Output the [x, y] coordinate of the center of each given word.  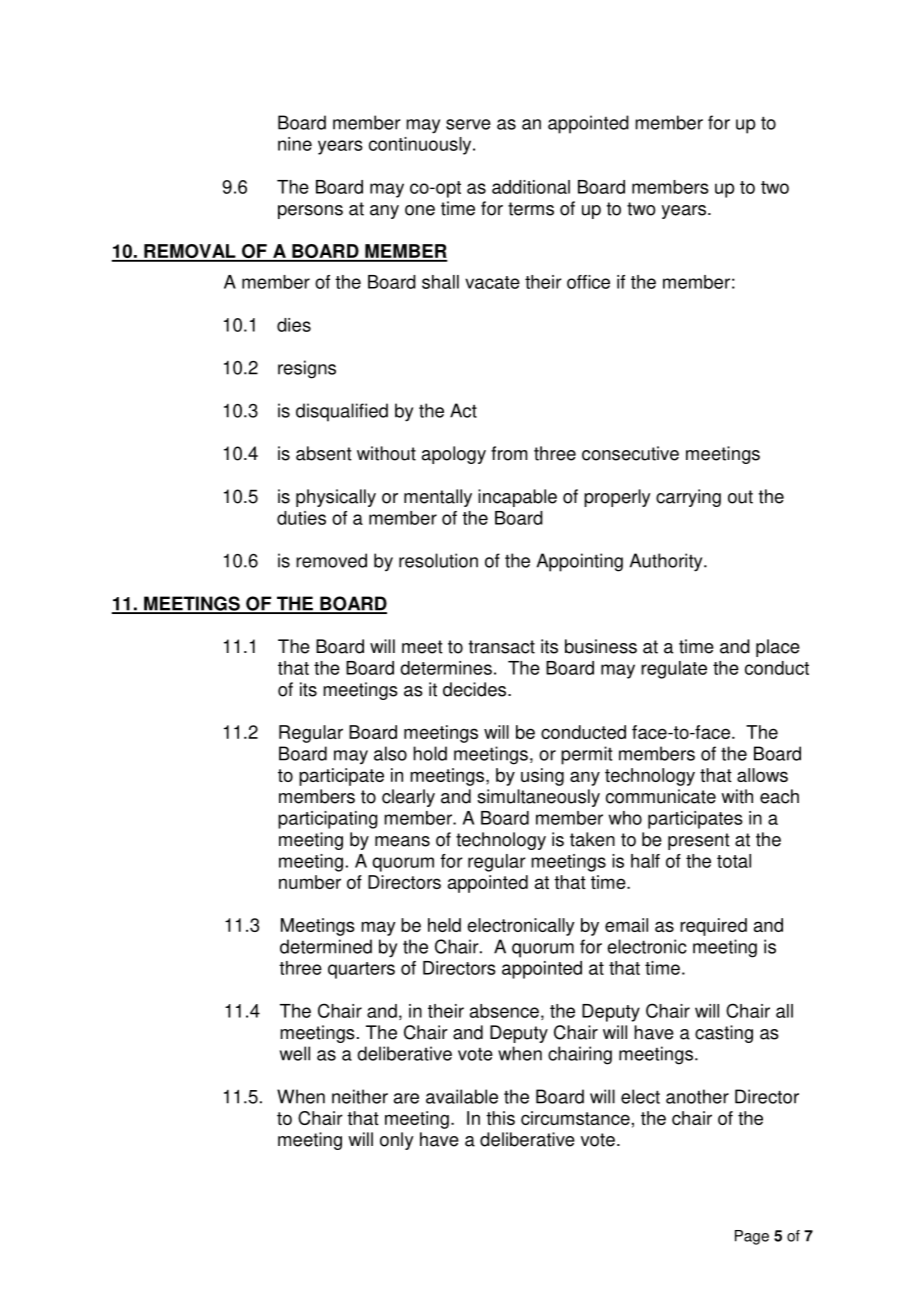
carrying [688, 498]
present [699, 841]
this [500, 1118]
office [588, 282]
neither [360, 1096]
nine [295, 144]
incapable [517, 498]
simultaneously [538, 798]
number [310, 882]
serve [468, 124]
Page [752, 1237]
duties [301, 518]
